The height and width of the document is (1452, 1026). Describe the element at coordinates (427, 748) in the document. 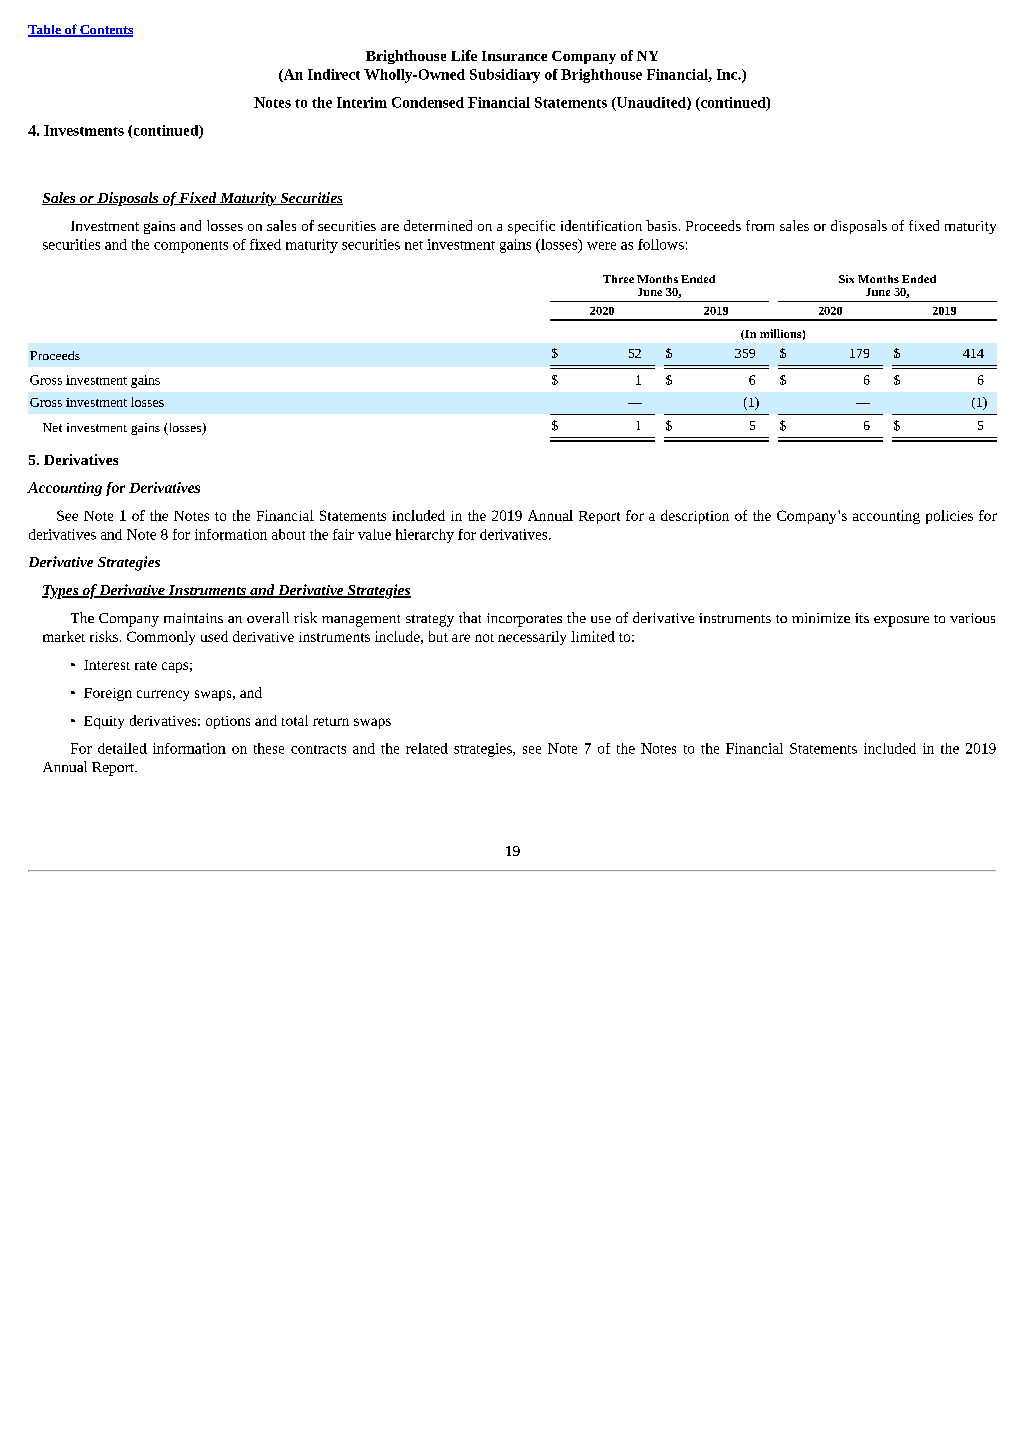

I see `related` at that location.
